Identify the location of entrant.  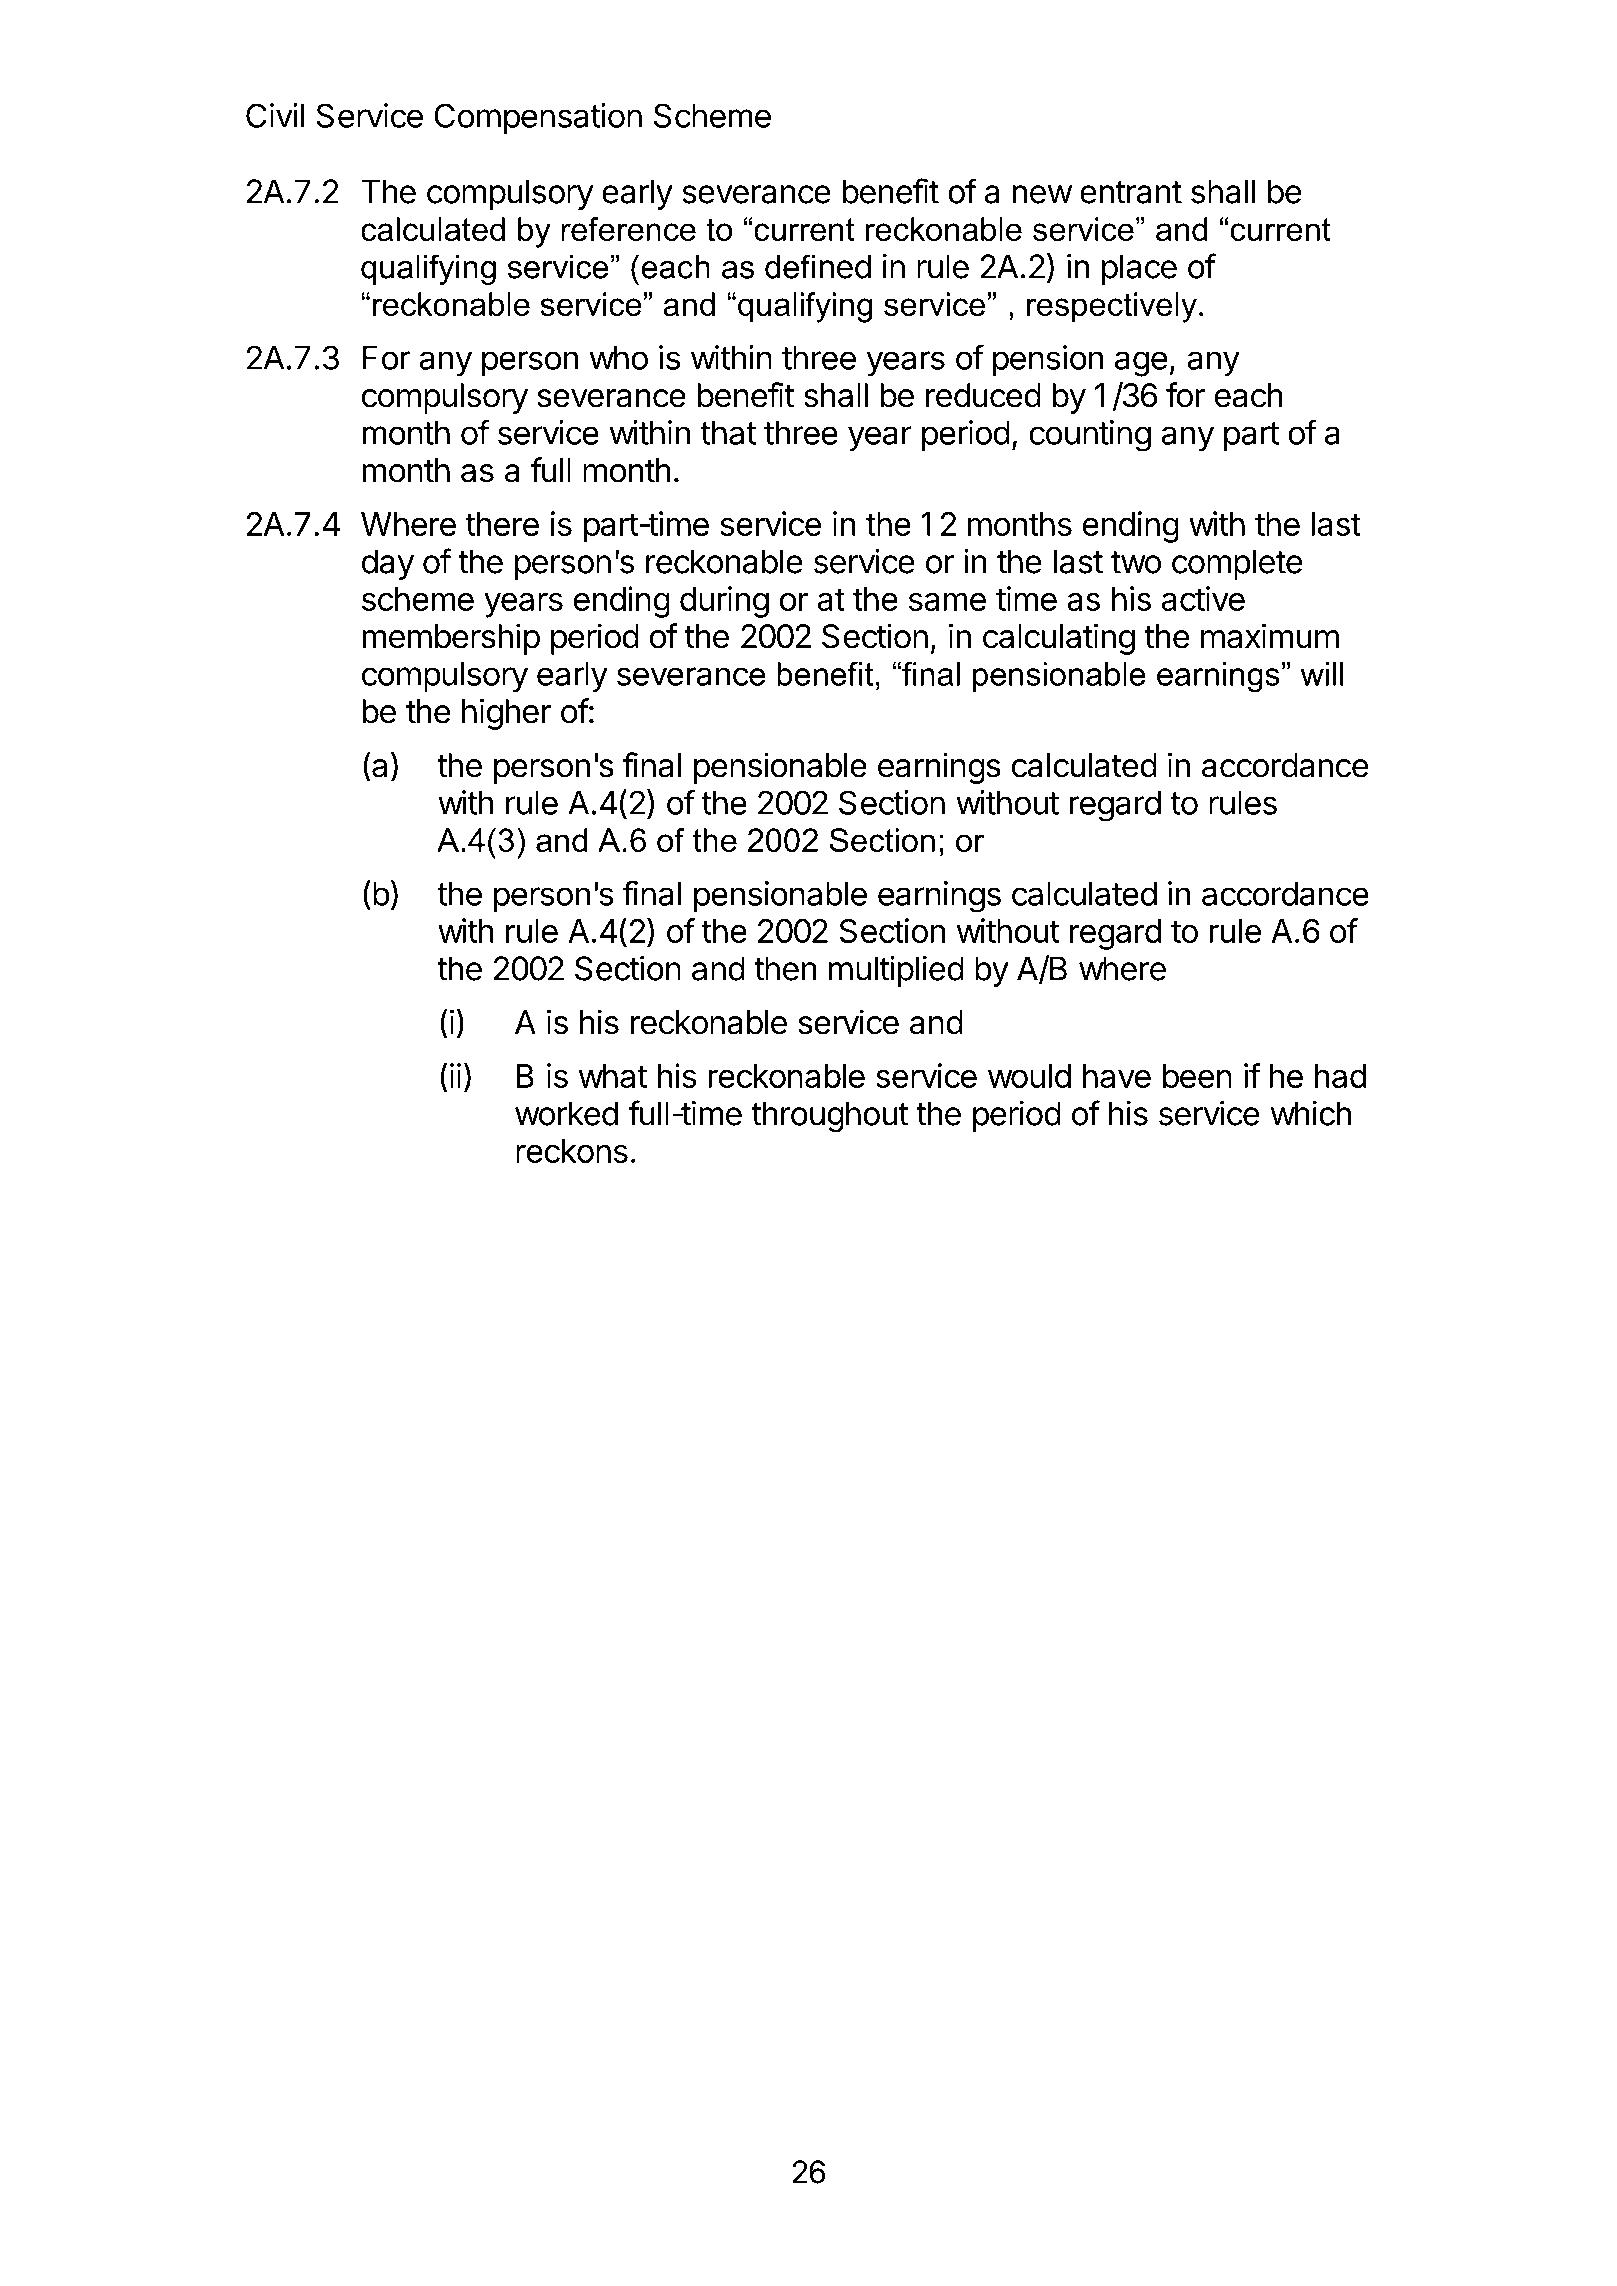
(1131, 192).
